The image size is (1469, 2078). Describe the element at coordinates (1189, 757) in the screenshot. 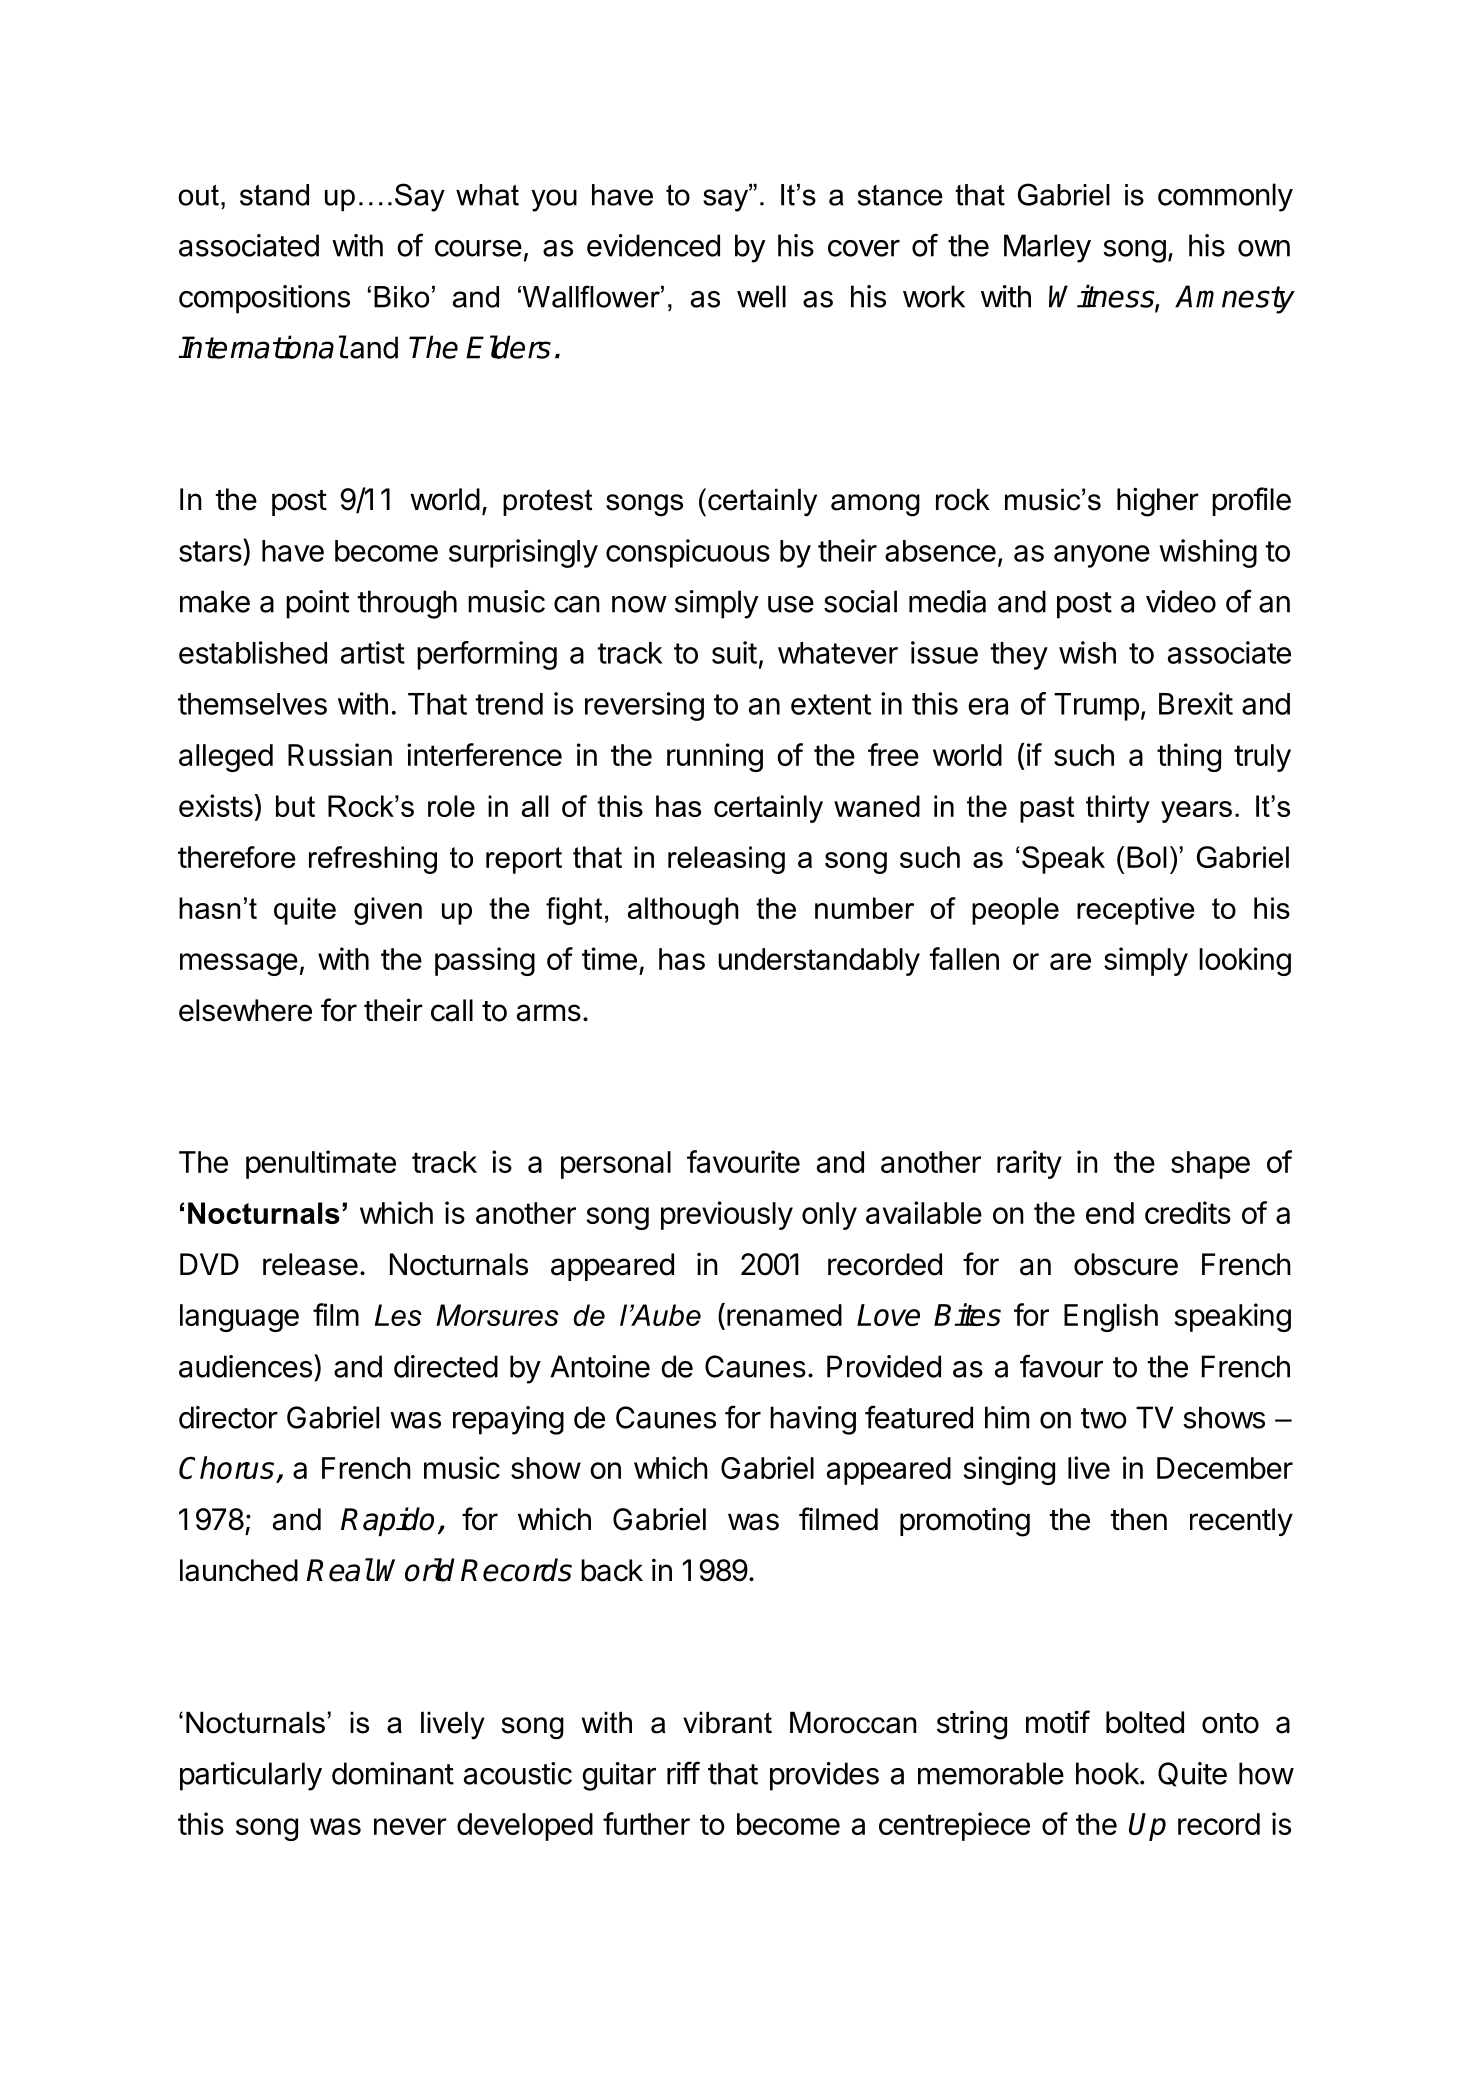

I see `thing` at that location.
